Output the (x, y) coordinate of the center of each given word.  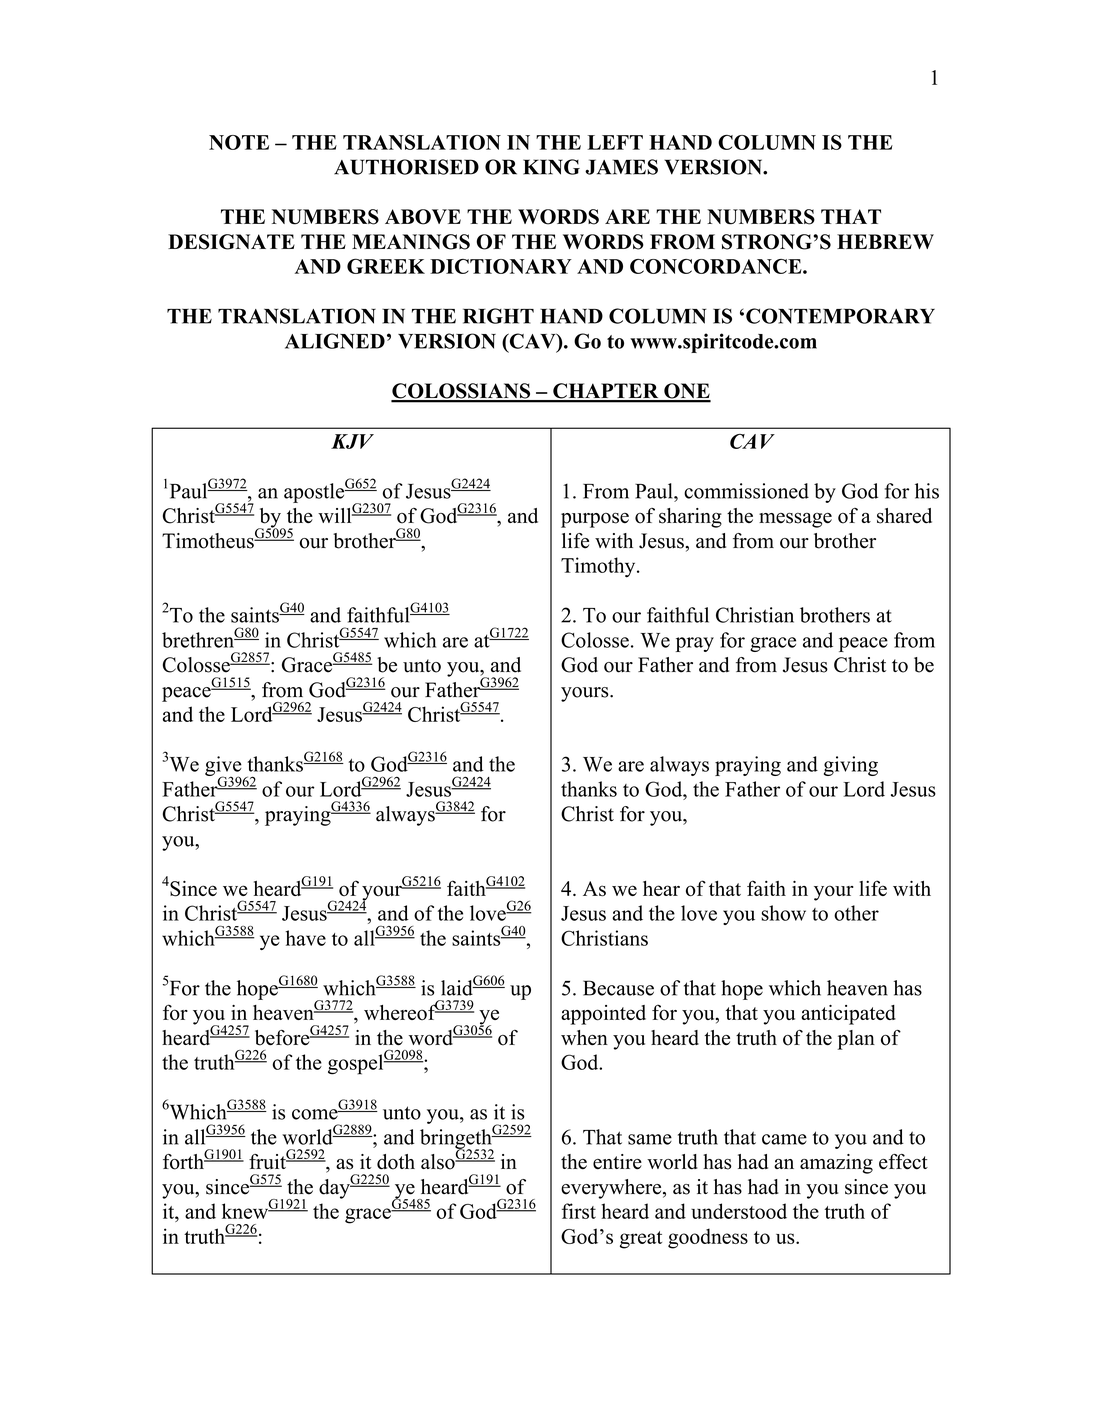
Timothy (599, 567)
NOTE (239, 142)
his (927, 491)
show (783, 913)
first (579, 1211)
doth (396, 1162)
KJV (352, 441)
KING (551, 167)
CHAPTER (606, 392)
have (306, 938)
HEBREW (885, 241)
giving (851, 766)
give (223, 767)
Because (618, 988)
